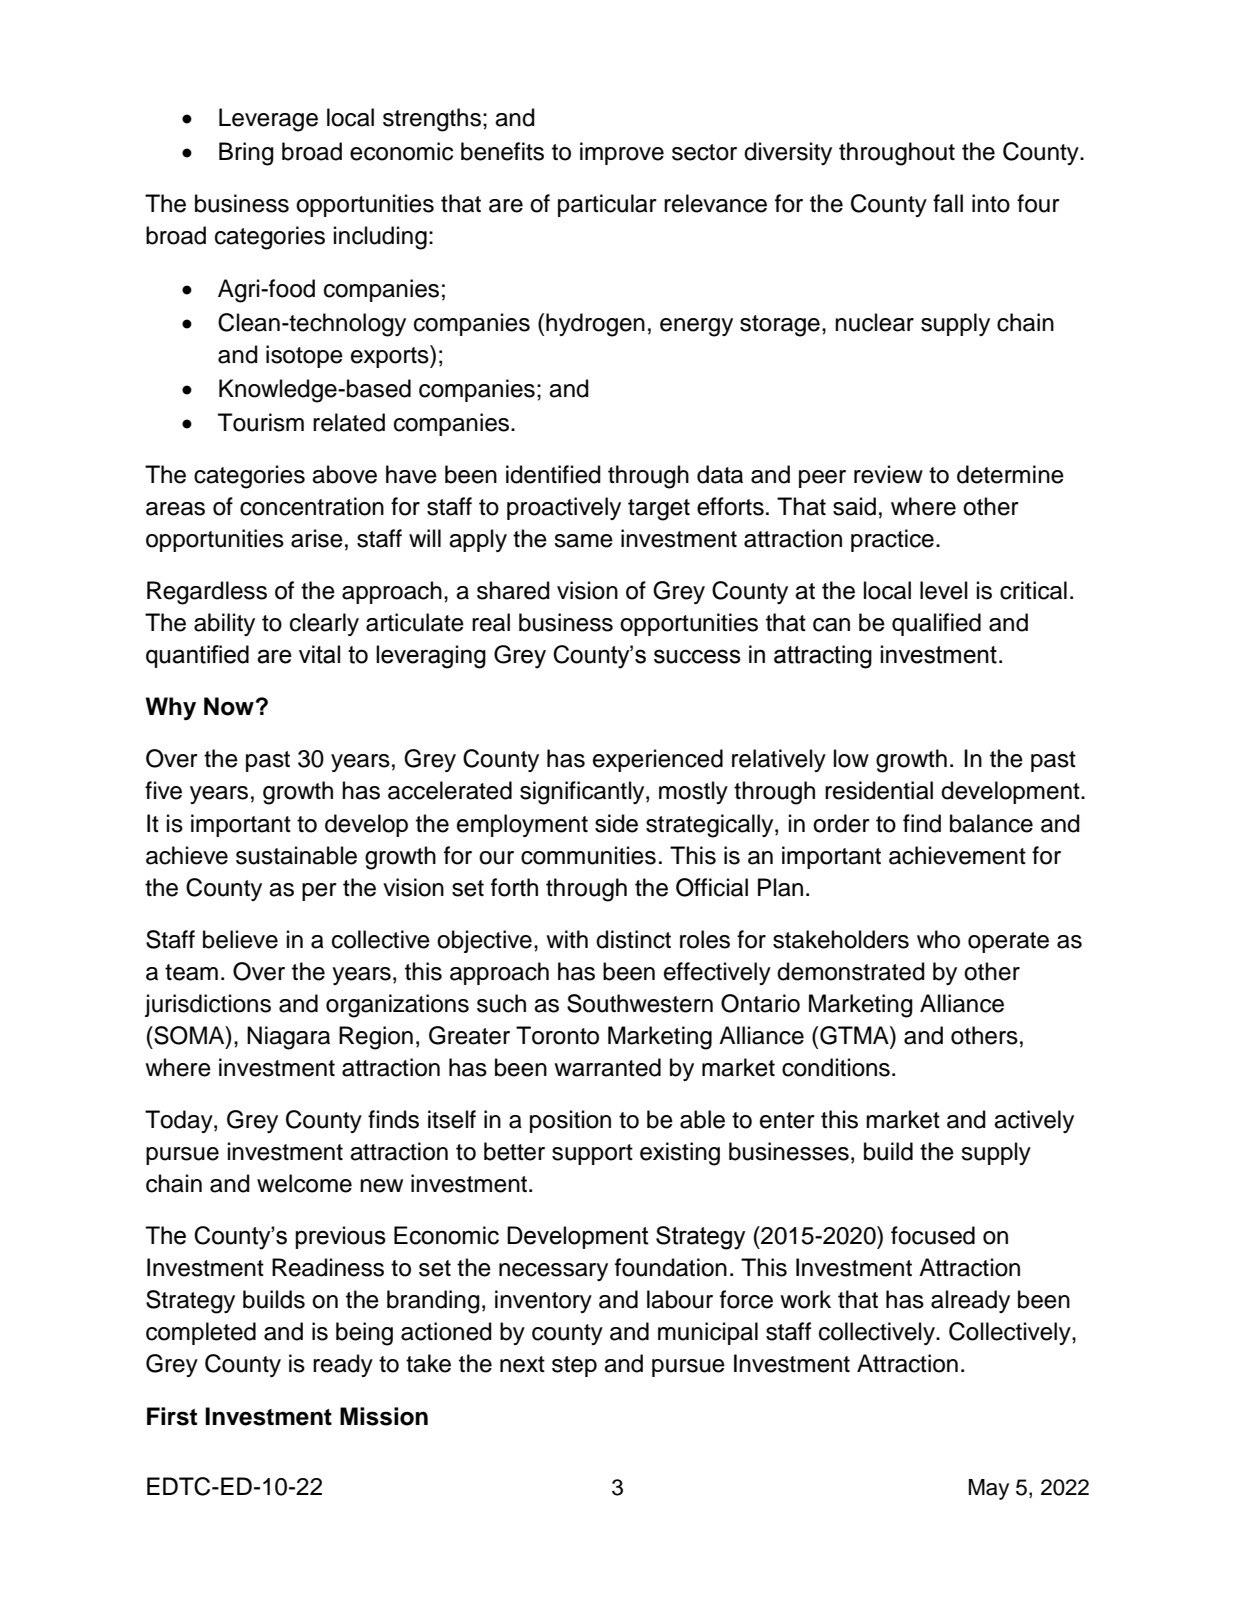 The image size is (1235, 1598). Describe the element at coordinates (312, 506) in the page. I see `concentration` at that location.
